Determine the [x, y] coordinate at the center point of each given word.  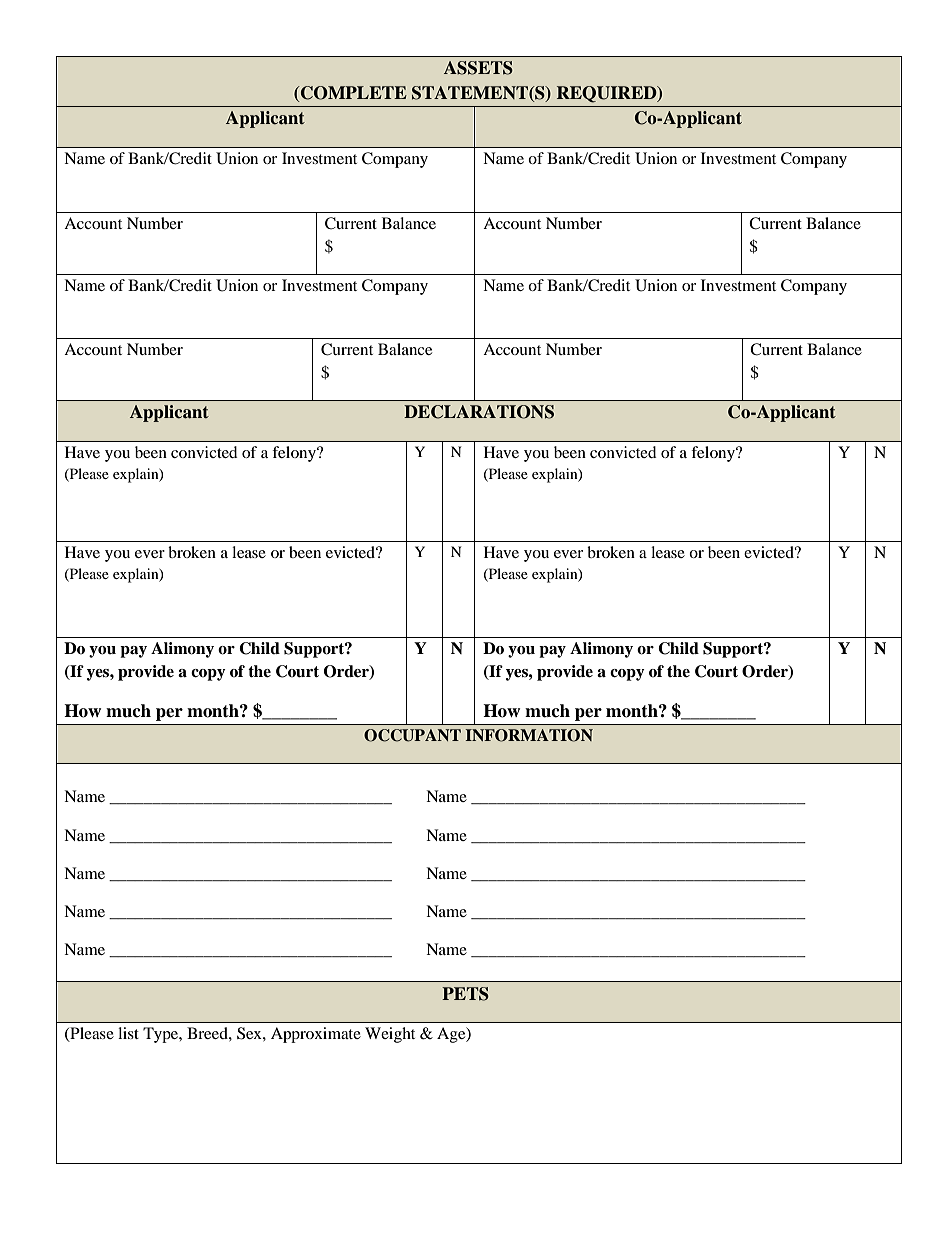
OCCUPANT [412, 735]
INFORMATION [529, 735]
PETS [465, 994]
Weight [390, 1035]
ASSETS [478, 68]
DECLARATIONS [479, 412]
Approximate [316, 1035]
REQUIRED [608, 94]
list [128, 1033]
